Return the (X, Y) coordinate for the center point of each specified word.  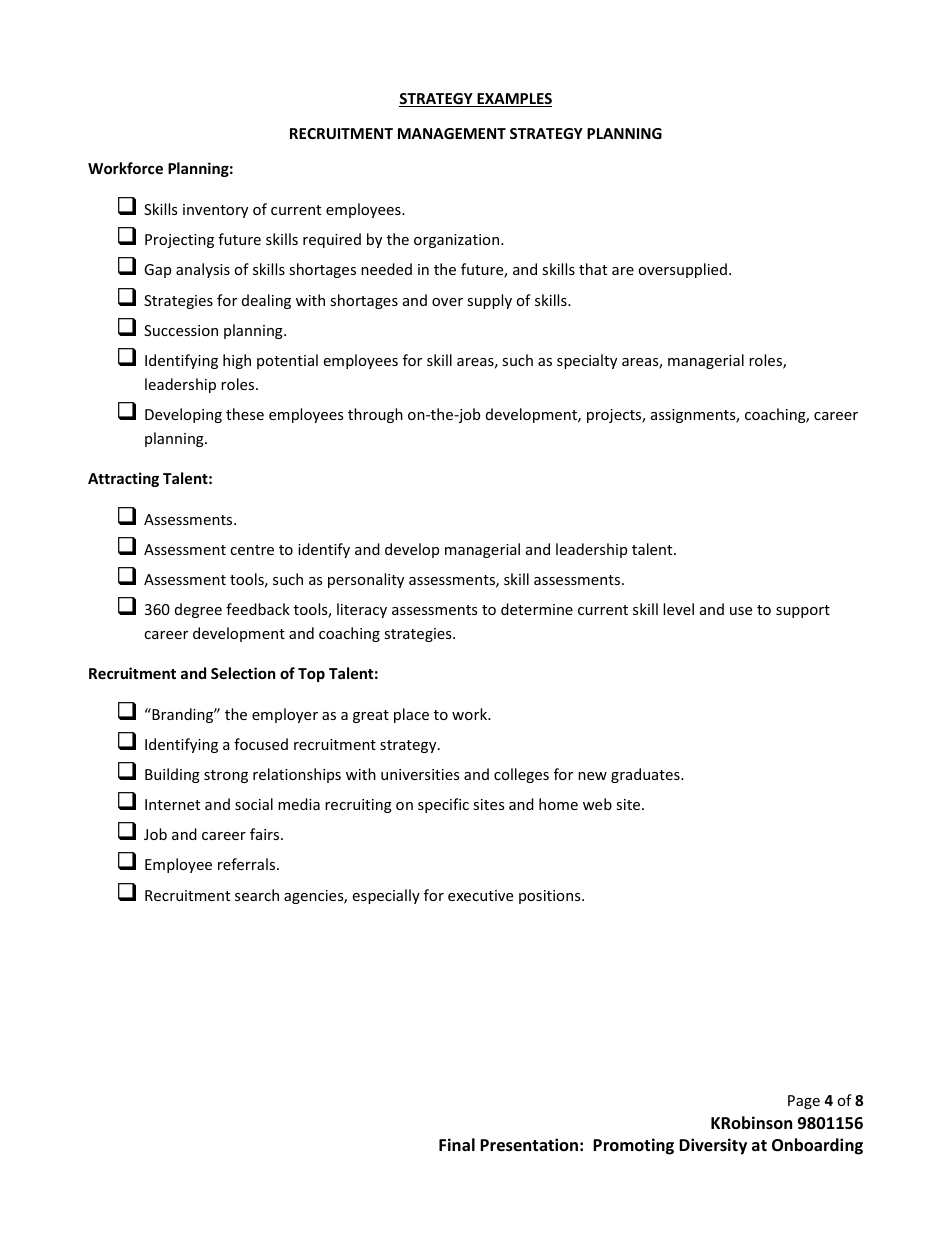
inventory (215, 211)
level (678, 609)
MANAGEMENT (452, 133)
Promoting (633, 1146)
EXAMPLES (513, 100)
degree (198, 610)
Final (457, 1144)
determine (537, 609)
